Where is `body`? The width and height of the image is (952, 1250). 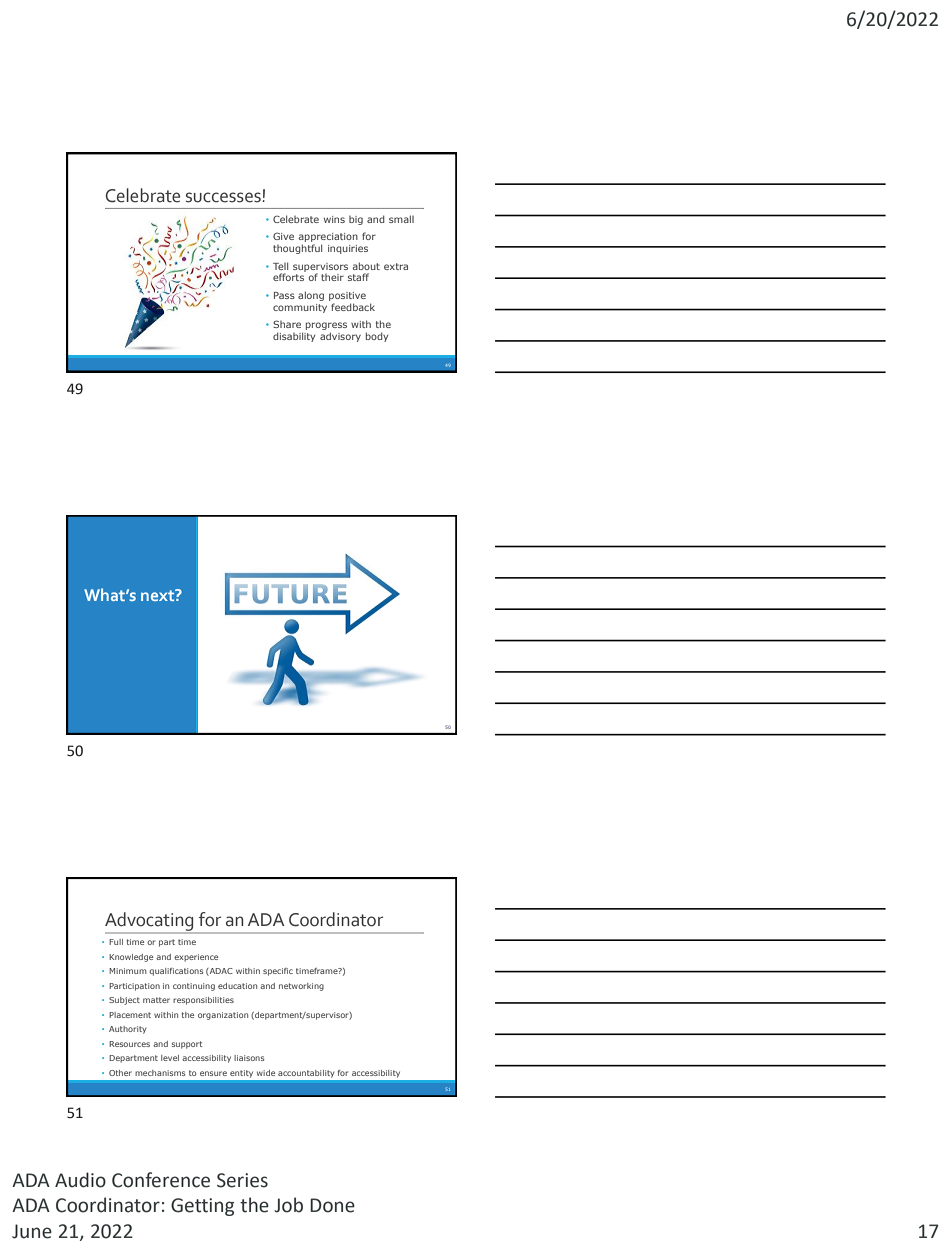 body is located at coordinates (377, 337).
